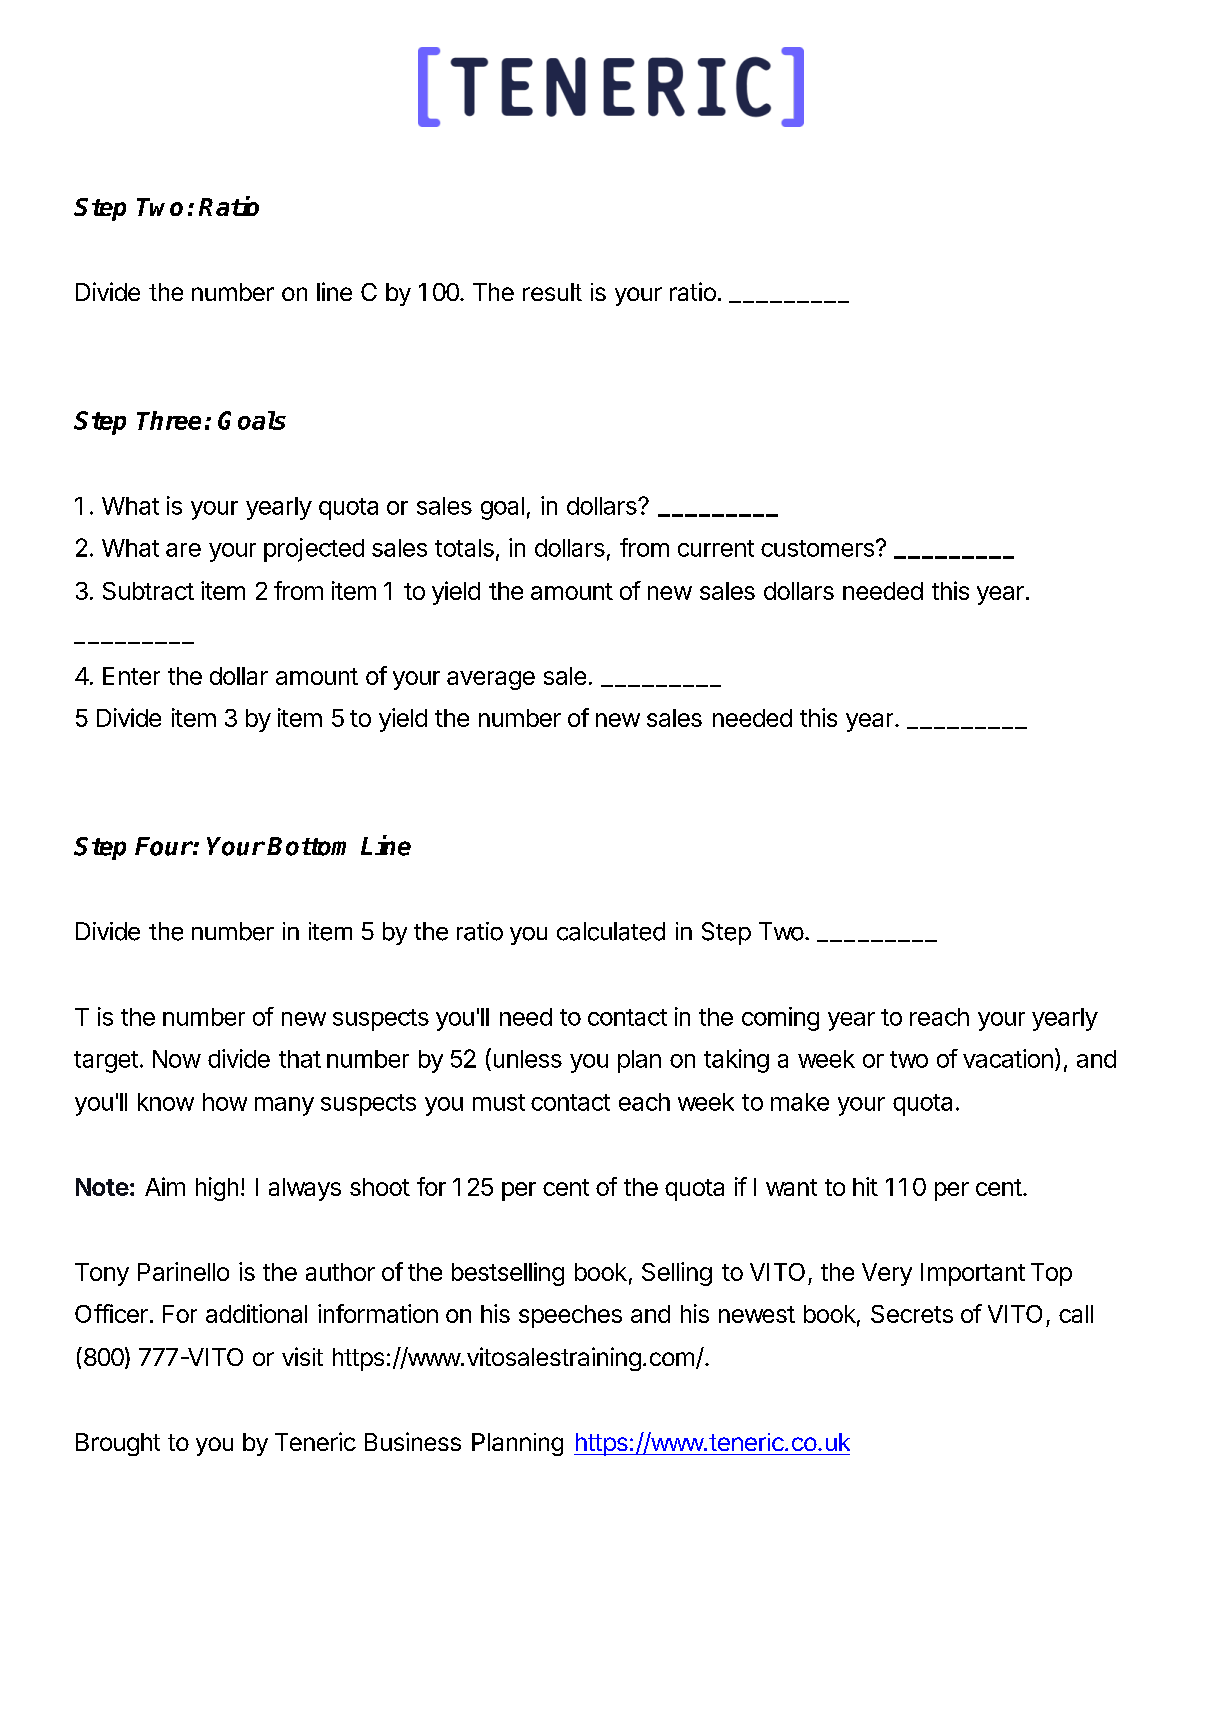 Image resolution: width=1223 pixels, height=1730 pixels. I want to click on calculated, so click(611, 931).
